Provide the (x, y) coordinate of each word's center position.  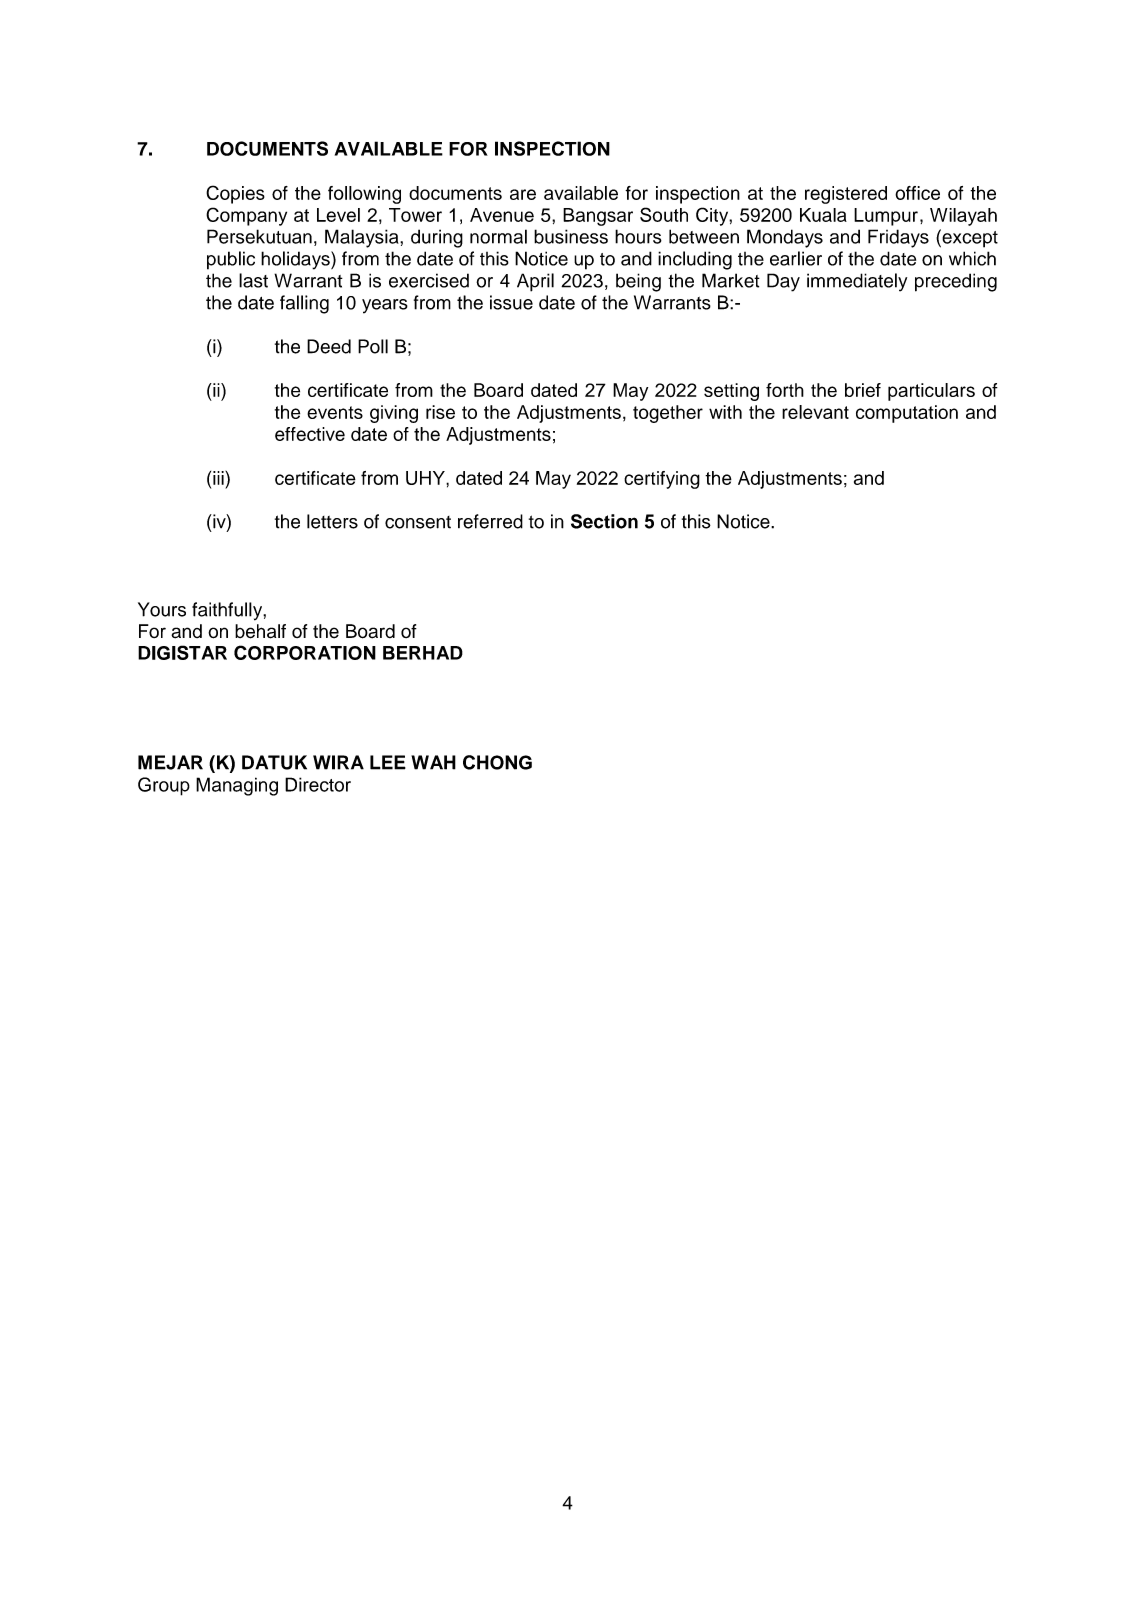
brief (863, 390)
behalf (260, 631)
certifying (662, 480)
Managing (237, 786)
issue (511, 302)
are (523, 194)
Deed (329, 346)
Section (604, 521)
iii (219, 478)
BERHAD (423, 653)
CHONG (497, 762)
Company (246, 216)
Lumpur (886, 217)
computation (907, 414)
